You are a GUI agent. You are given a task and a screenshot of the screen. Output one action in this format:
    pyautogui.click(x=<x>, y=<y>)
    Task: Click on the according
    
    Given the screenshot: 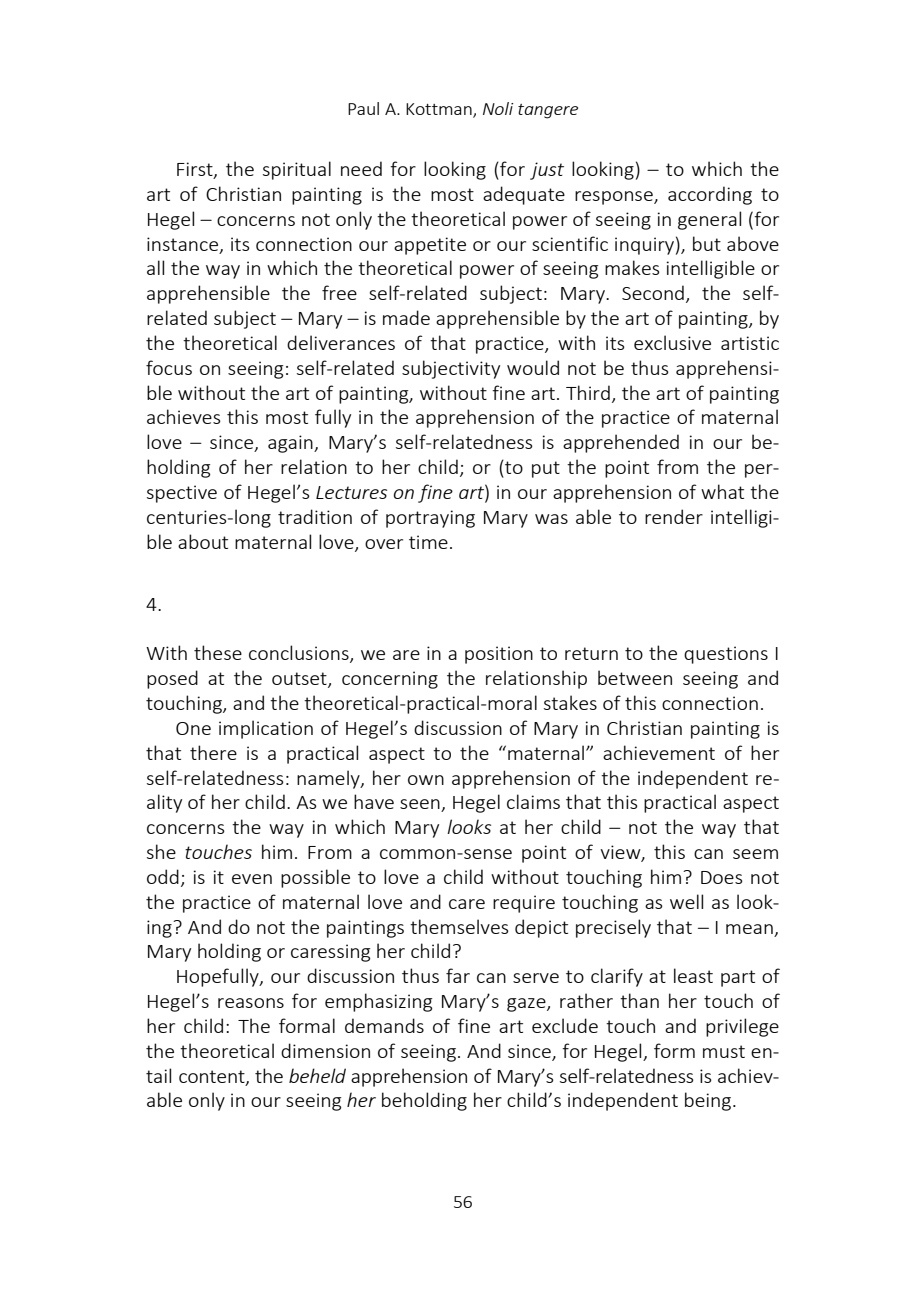 What is the action you would take?
    pyautogui.click(x=710, y=195)
